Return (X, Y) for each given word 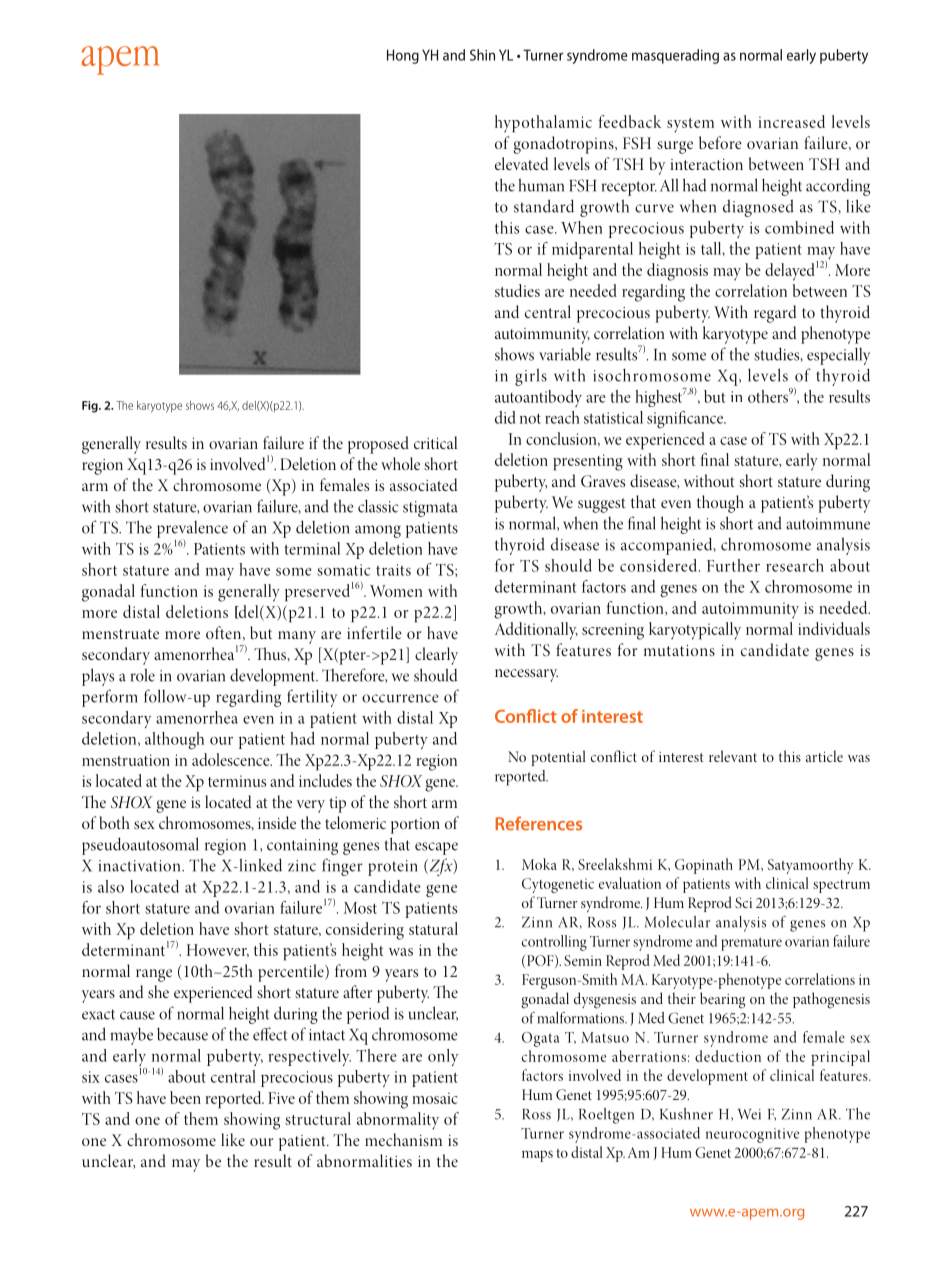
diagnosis (677, 272)
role (142, 675)
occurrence (400, 698)
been (185, 1097)
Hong (403, 56)
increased (791, 121)
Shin (482, 55)
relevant (733, 756)
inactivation (140, 866)
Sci (743, 902)
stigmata (430, 509)
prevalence (192, 530)
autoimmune (828, 524)
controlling (554, 943)
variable (565, 354)
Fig (91, 407)
